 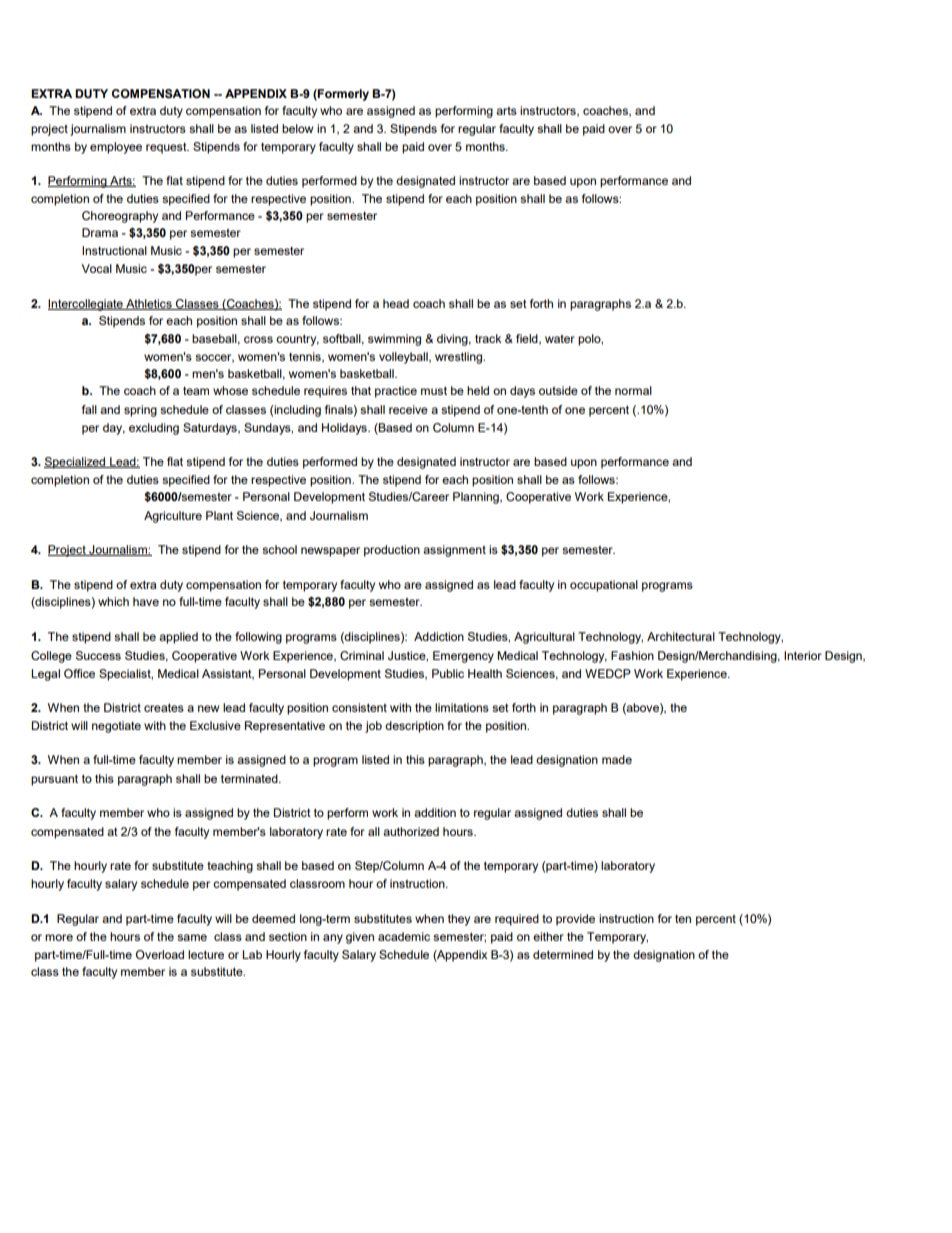 I want to click on academic, so click(x=404, y=936).
